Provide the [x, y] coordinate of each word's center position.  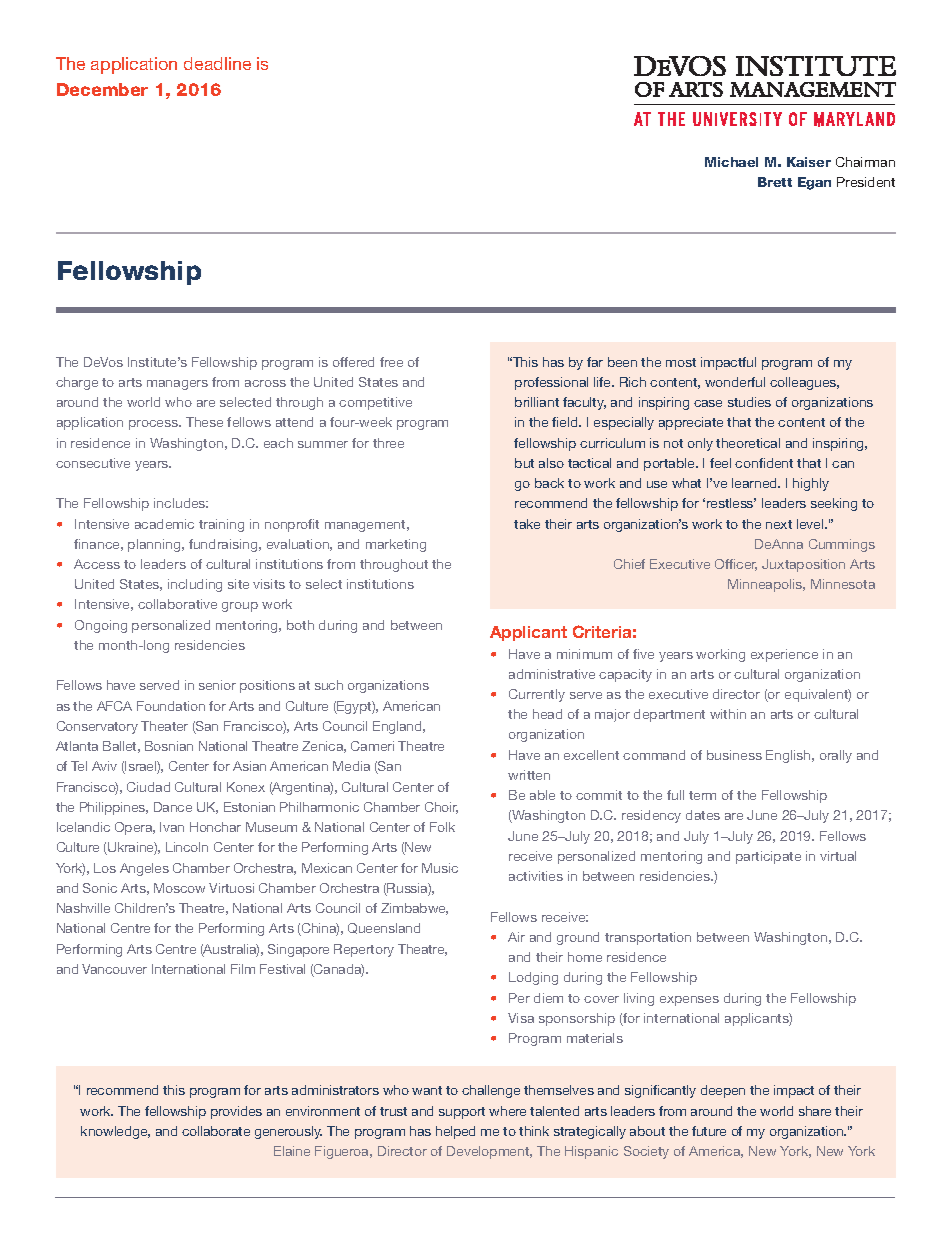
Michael [731, 162]
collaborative [177, 604]
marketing [396, 545]
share [815, 1111]
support [462, 1113]
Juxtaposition [803, 565]
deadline [217, 63]
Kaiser [809, 162]
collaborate [216, 1131]
